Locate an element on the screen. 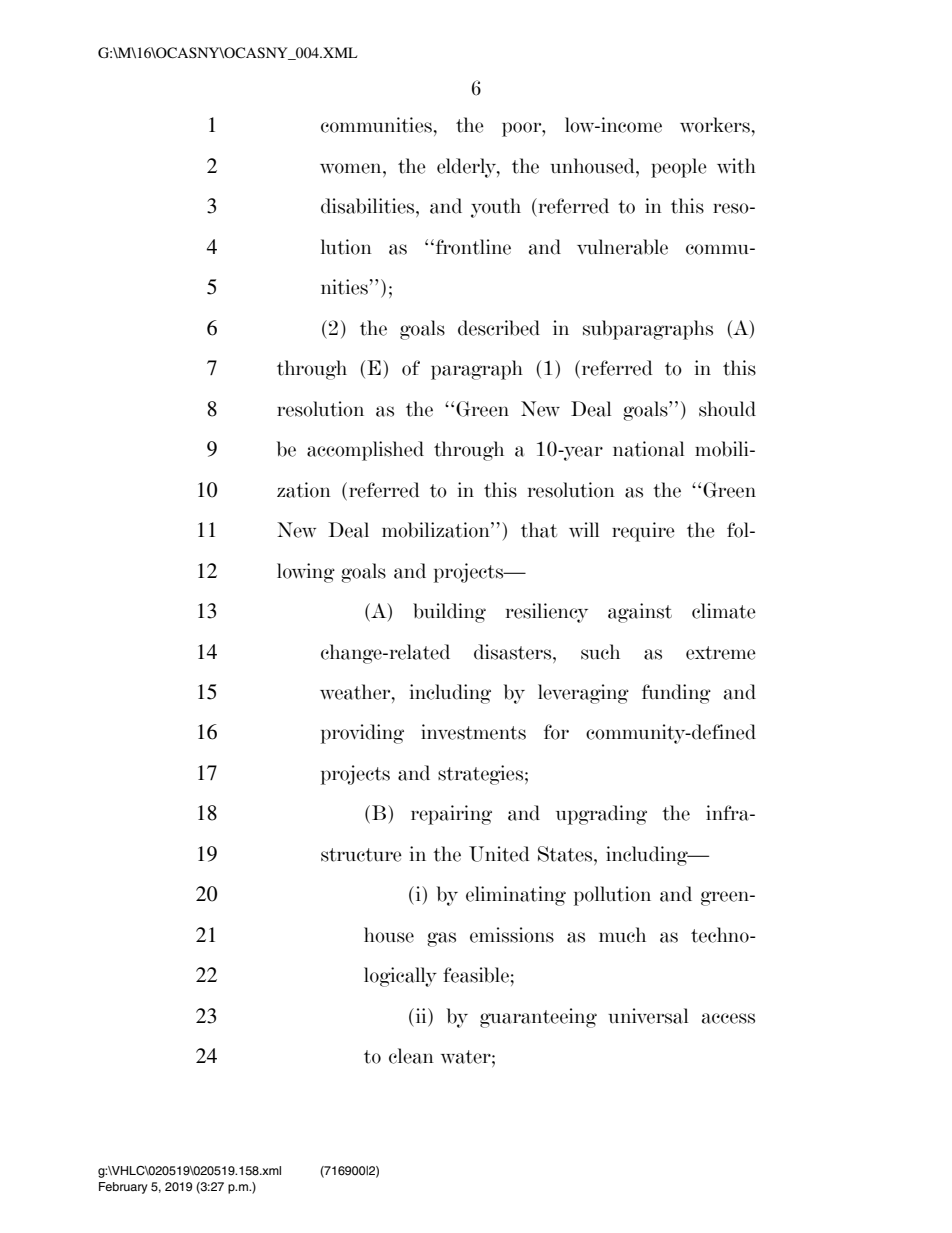 The height and width of the screenshot is (1233, 952). much is located at coordinates (622, 935).
